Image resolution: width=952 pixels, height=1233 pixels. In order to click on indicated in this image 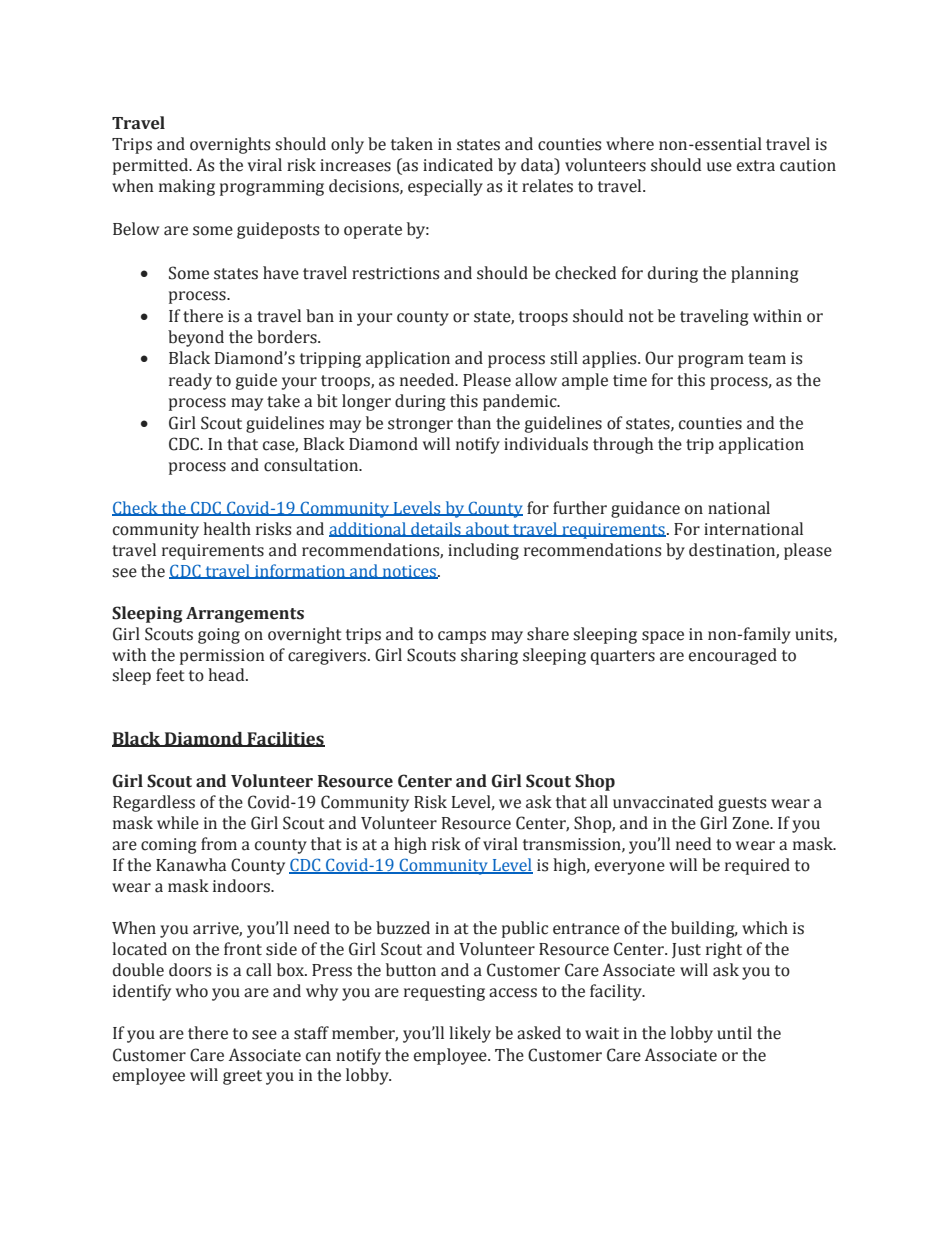, I will do `click(458, 165)`.
